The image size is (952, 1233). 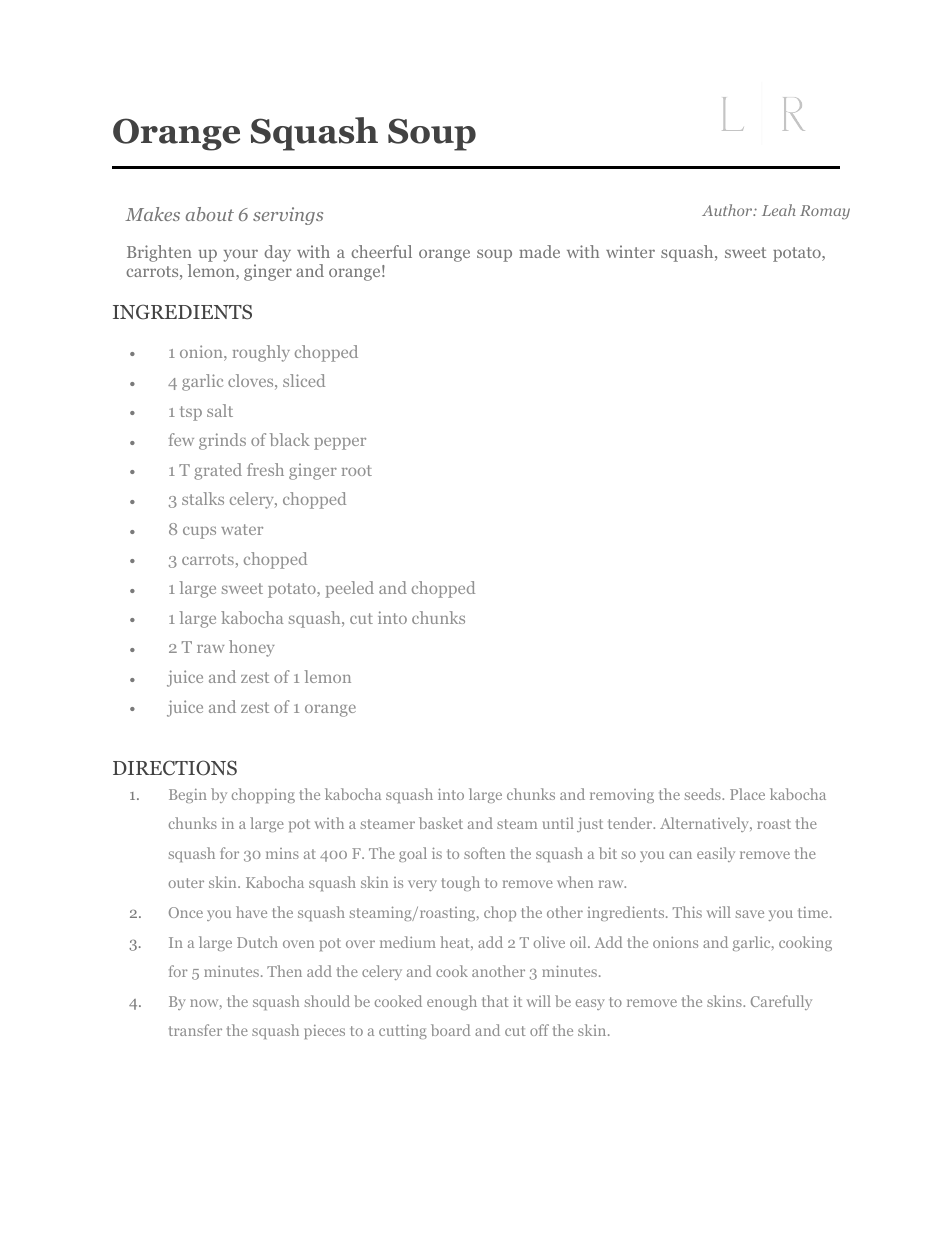 What do you see at coordinates (747, 794) in the screenshot?
I see `Place` at bounding box center [747, 794].
